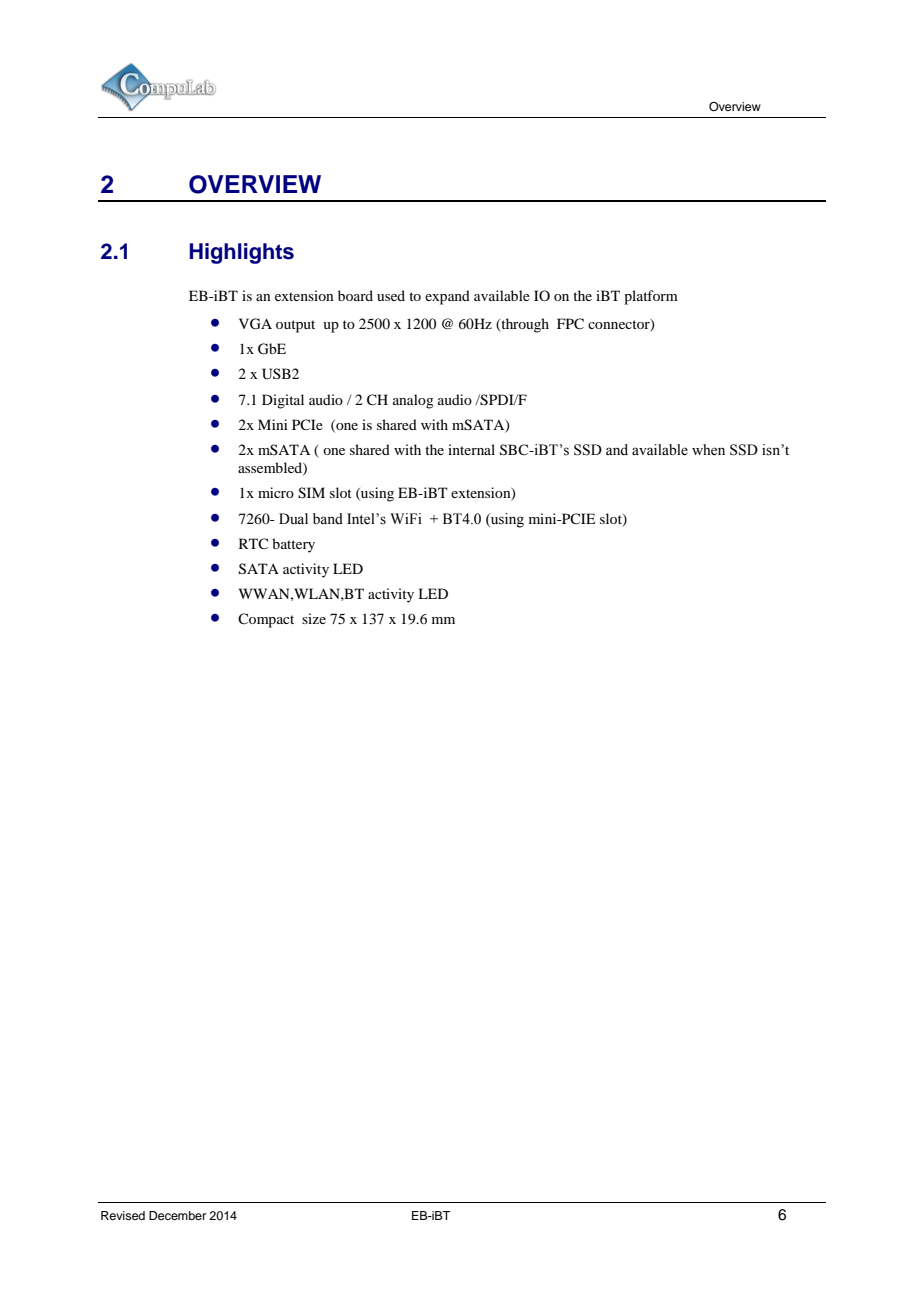 This screenshot has width=924, height=1307. What do you see at coordinates (314, 618) in the screenshot?
I see `size` at bounding box center [314, 618].
